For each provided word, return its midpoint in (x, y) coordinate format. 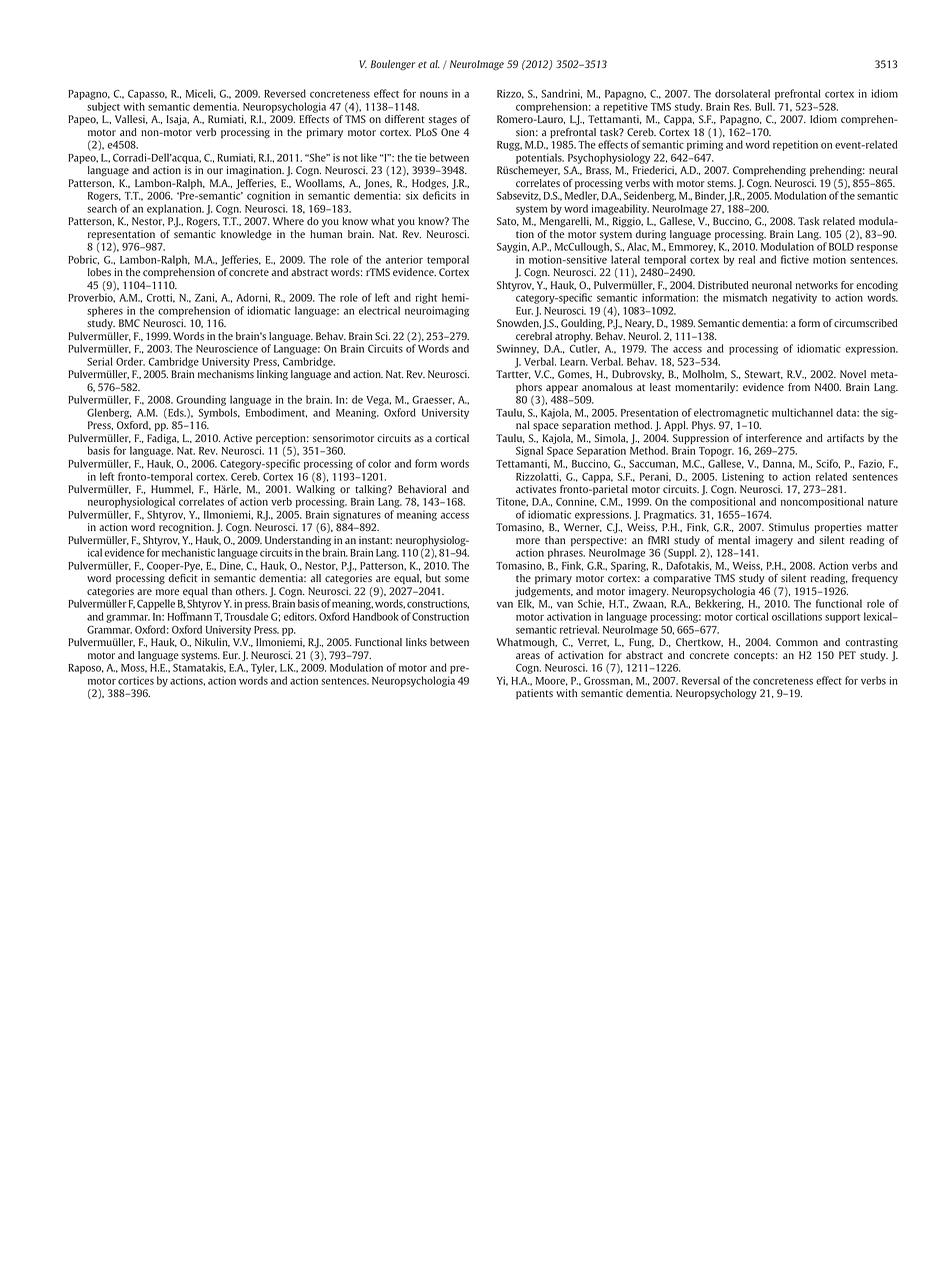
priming (705, 145)
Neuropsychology (716, 694)
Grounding (201, 402)
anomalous (607, 387)
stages (442, 121)
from (799, 387)
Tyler (264, 668)
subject (103, 107)
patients (534, 694)
